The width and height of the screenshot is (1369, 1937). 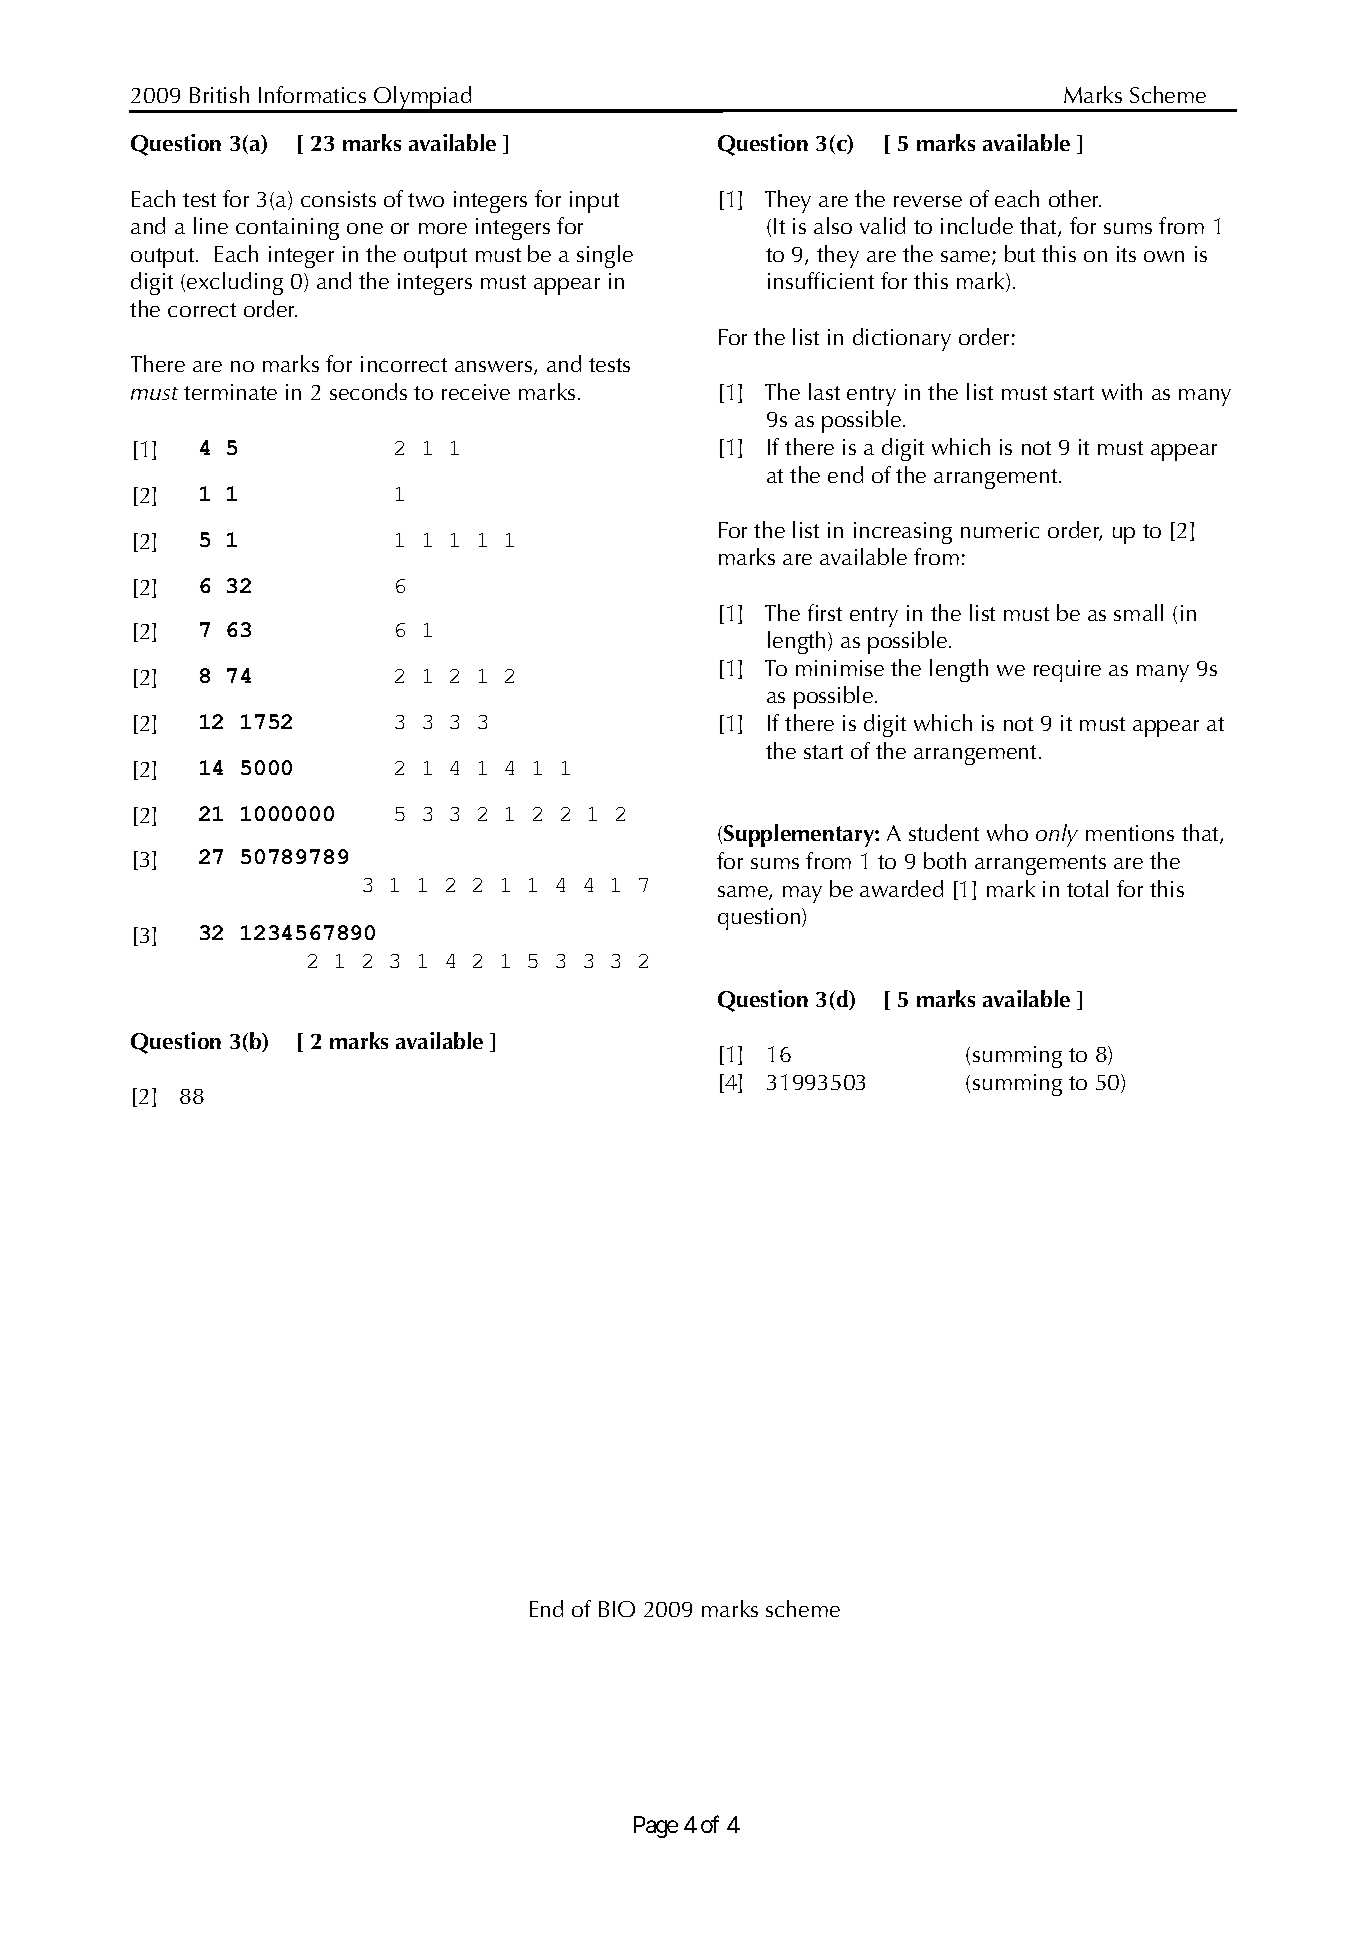 What do you see at coordinates (1087, 888) in the screenshot?
I see `total` at bounding box center [1087, 888].
